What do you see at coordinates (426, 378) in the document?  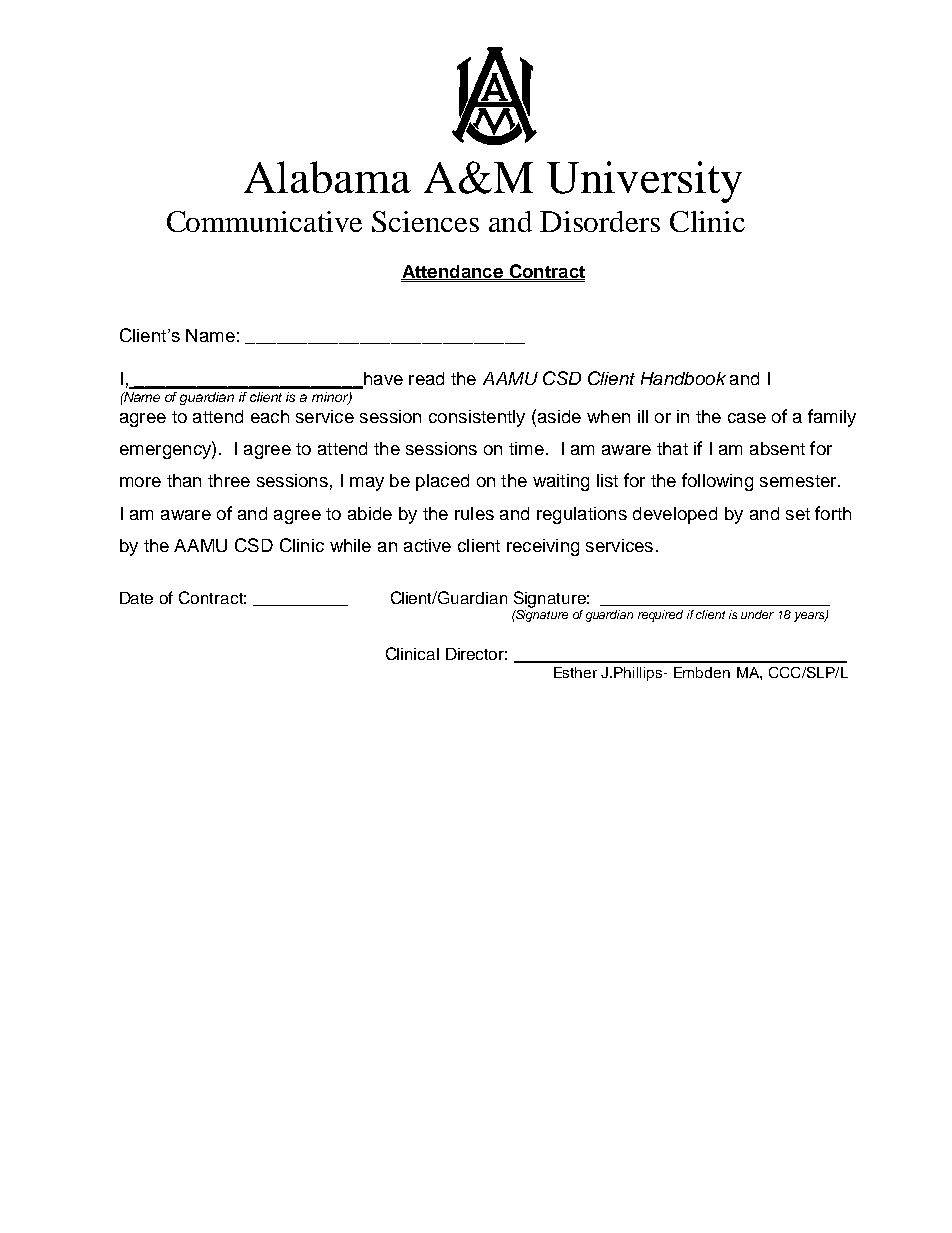 I see `read` at bounding box center [426, 378].
